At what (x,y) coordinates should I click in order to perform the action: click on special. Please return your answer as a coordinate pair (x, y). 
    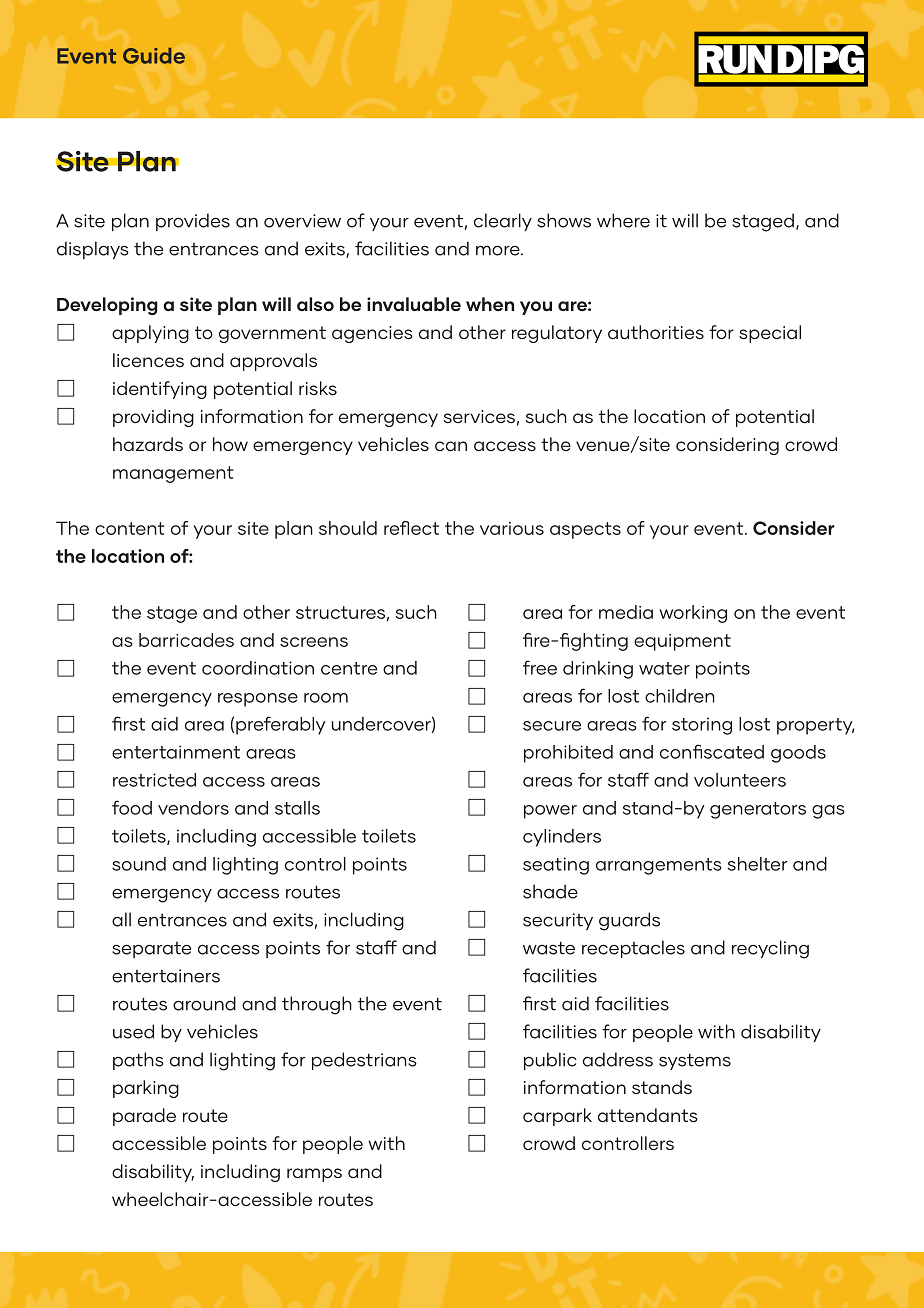
    Looking at the image, I should click on (770, 334).
